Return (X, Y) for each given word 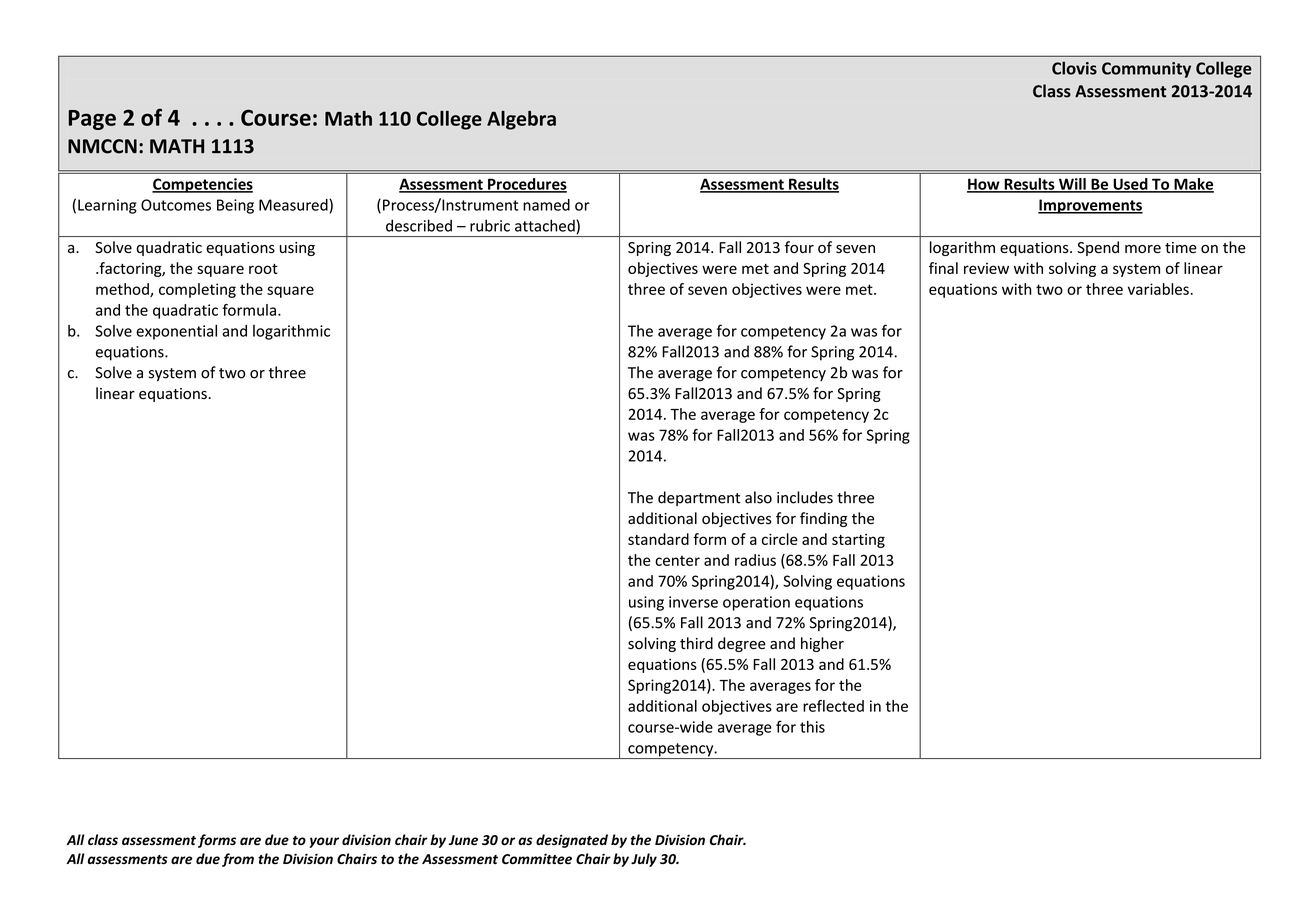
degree (742, 644)
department (699, 498)
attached (546, 226)
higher (822, 644)
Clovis (1074, 68)
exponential (176, 332)
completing (197, 290)
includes (805, 497)
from (238, 860)
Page (92, 120)
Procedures (526, 185)
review (986, 268)
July (644, 860)
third (696, 643)
